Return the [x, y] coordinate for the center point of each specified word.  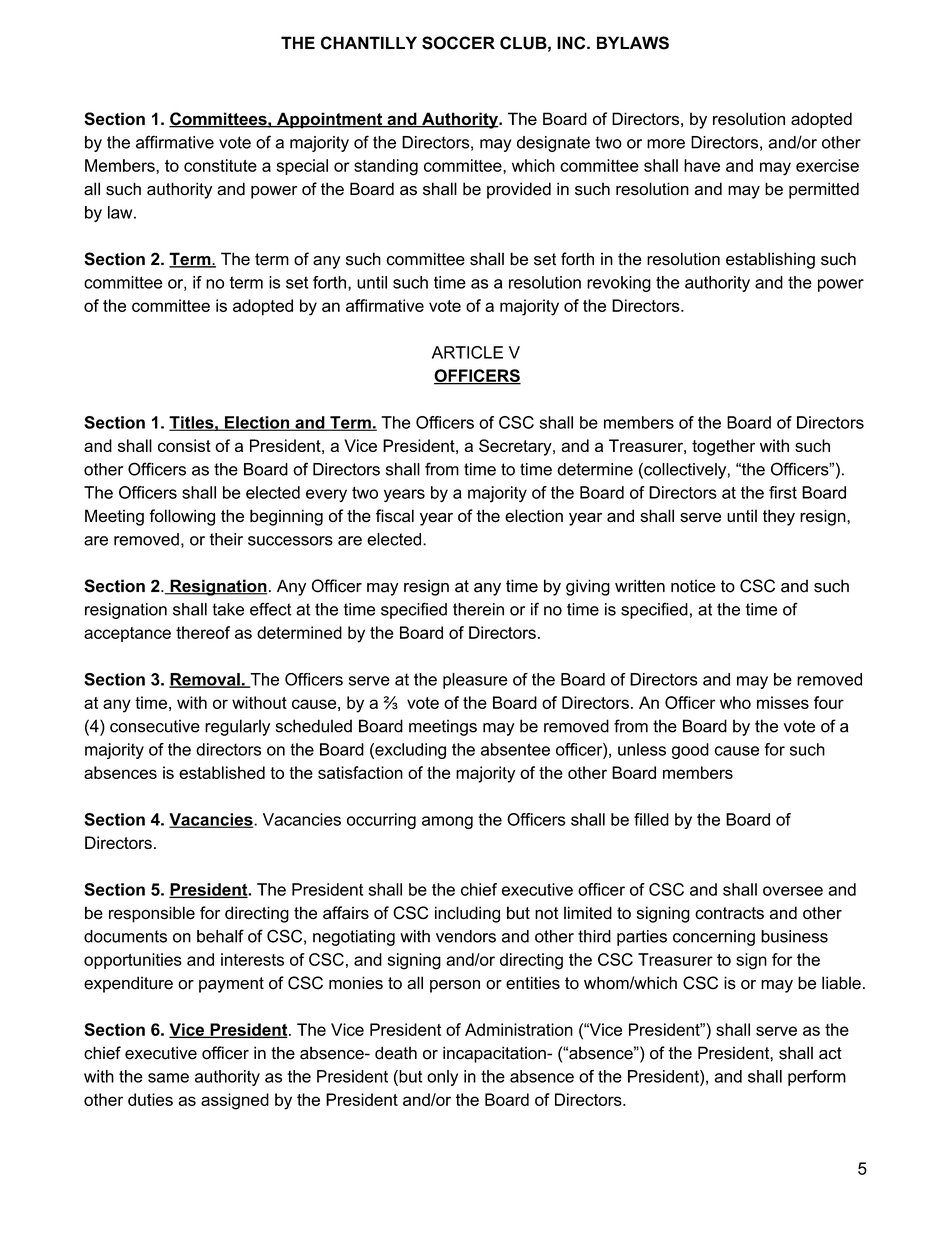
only [442, 1078]
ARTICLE [467, 352]
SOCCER [458, 43]
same [168, 1078]
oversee [793, 891]
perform [817, 1078]
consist [184, 445]
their [226, 539]
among [447, 822]
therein [478, 609]
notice [693, 586]
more [666, 144]
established [222, 772]
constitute [220, 165]
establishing [770, 260]
